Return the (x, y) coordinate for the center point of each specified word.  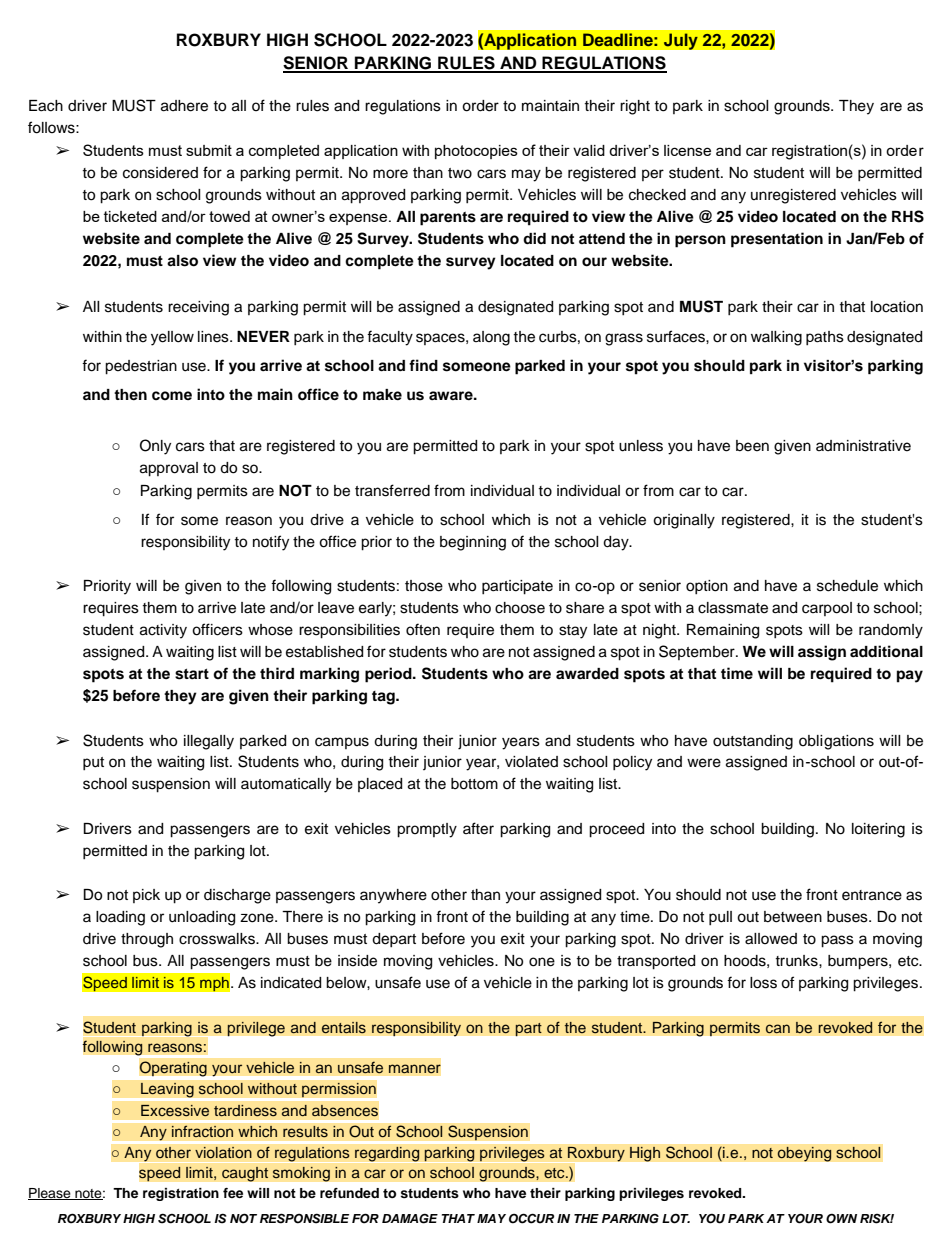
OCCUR (531, 1218)
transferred (392, 490)
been (752, 446)
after (478, 828)
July (680, 41)
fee (233, 1193)
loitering (878, 830)
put (93, 763)
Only (155, 447)
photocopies (476, 152)
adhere (184, 106)
